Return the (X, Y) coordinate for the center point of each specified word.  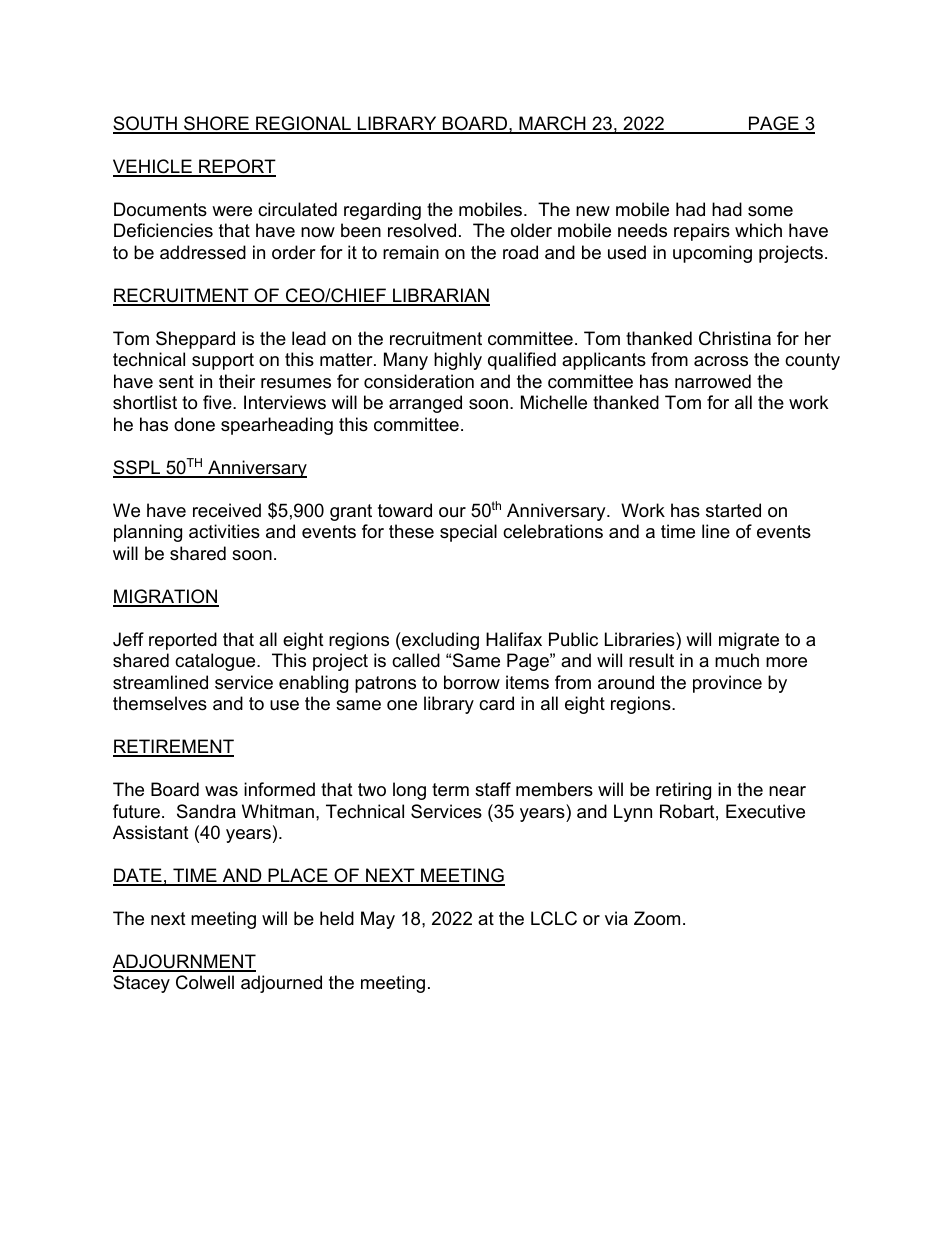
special (468, 533)
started (733, 510)
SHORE (216, 124)
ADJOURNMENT (184, 962)
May (378, 920)
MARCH (552, 124)
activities (224, 531)
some (770, 211)
